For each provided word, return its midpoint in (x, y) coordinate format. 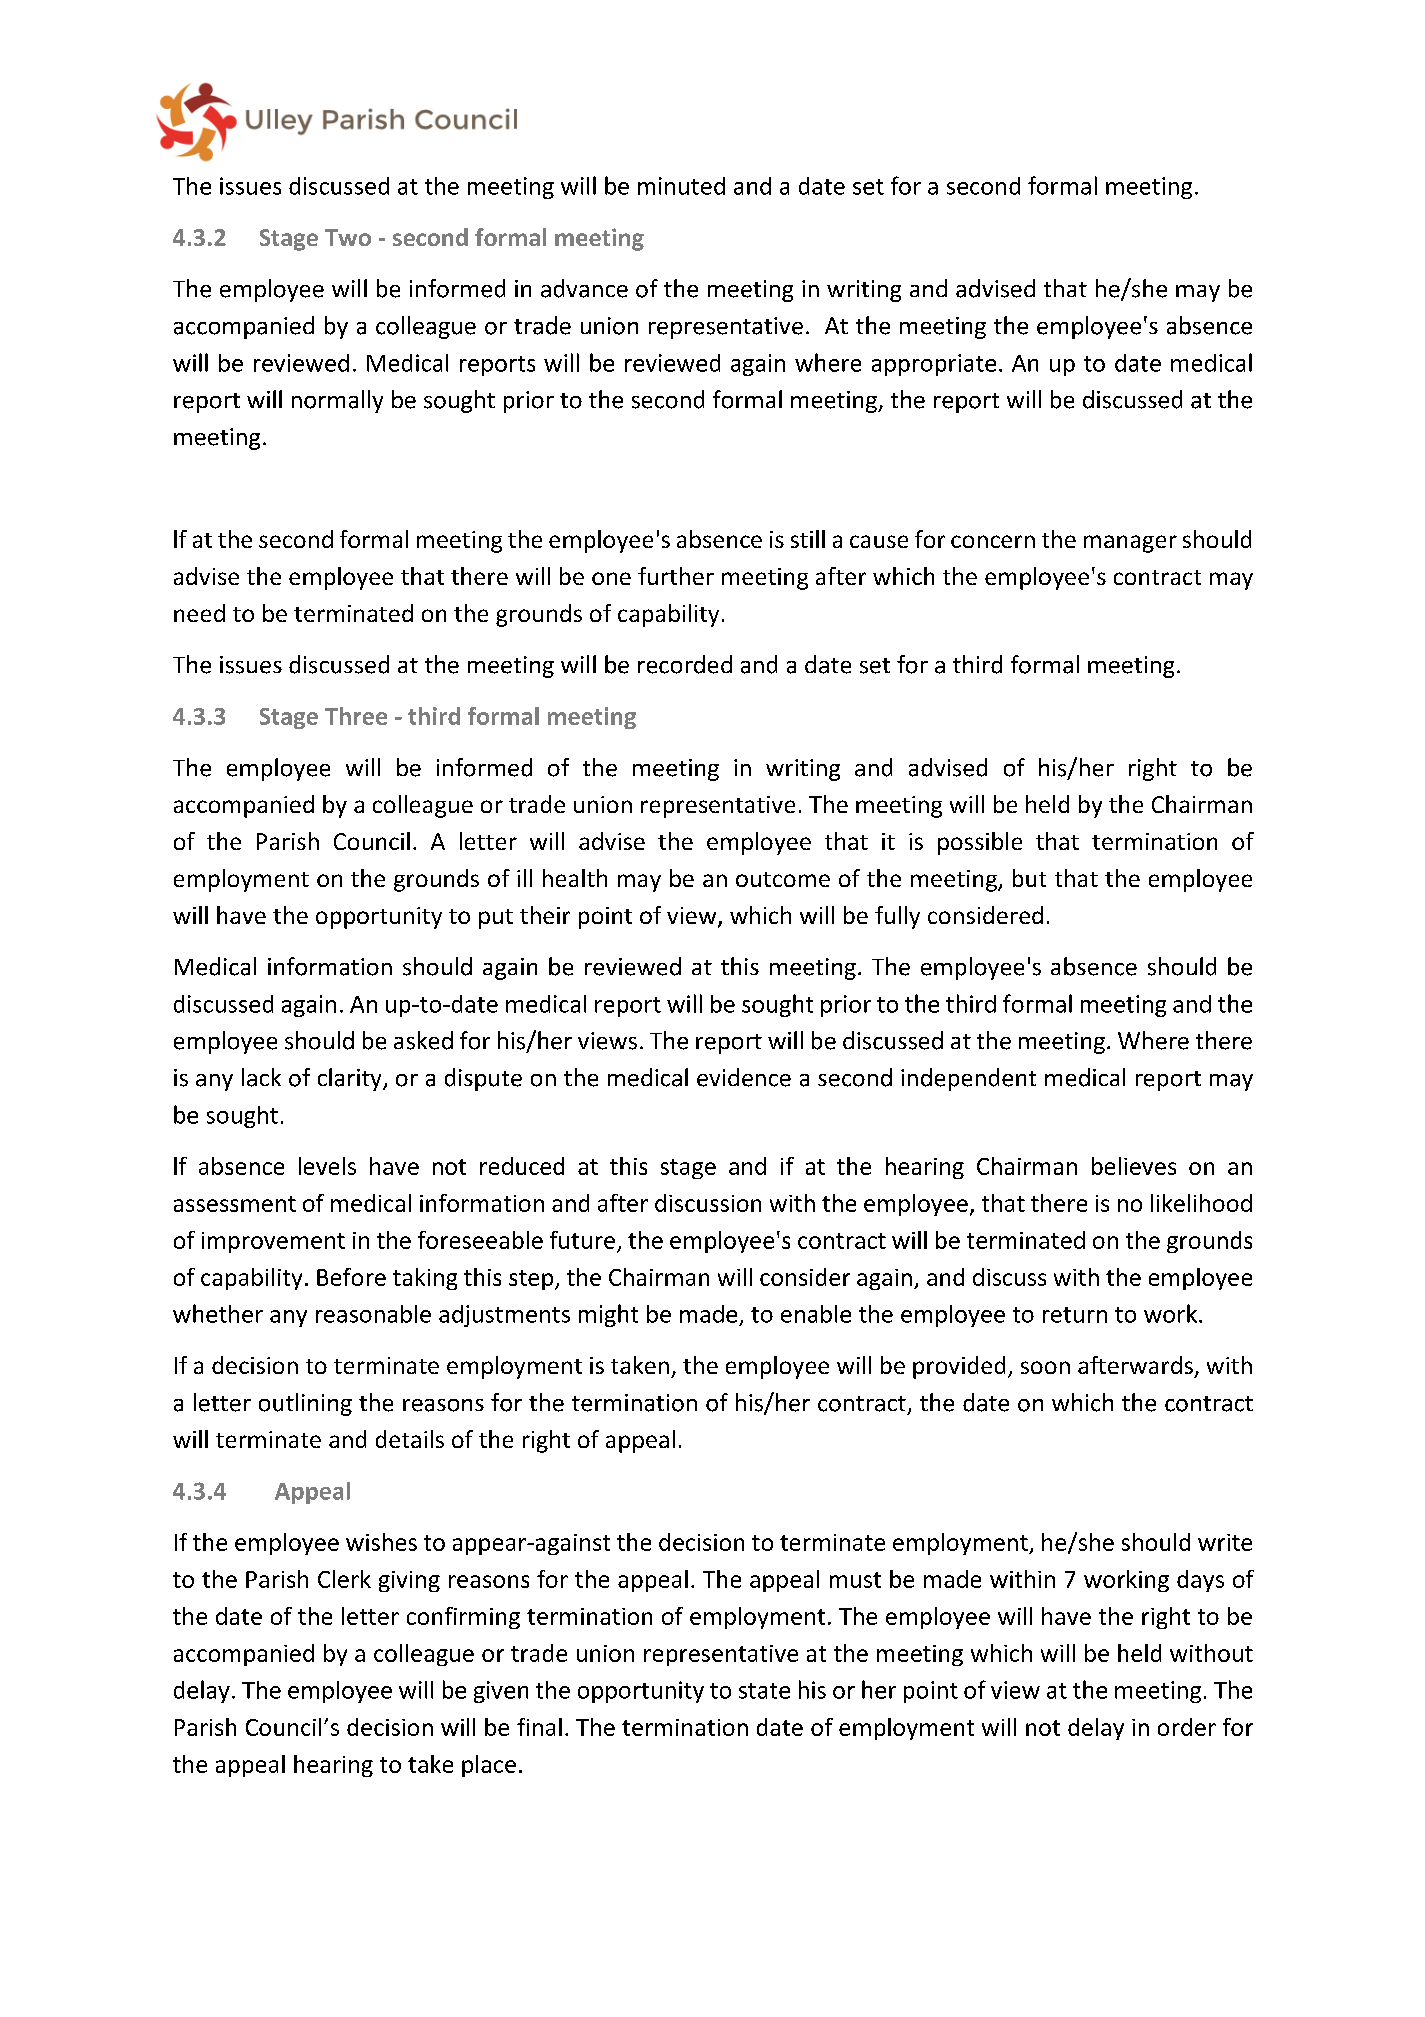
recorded (685, 664)
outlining (305, 1404)
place (489, 1766)
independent (968, 1079)
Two (348, 237)
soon (1045, 1367)
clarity (351, 1079)
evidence (744, 1077)
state (764, 1691)
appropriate (934, 365)
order (1187, 1727)
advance (584, 288)
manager (1130, 544)
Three (356, 716)
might (608, 1315)
